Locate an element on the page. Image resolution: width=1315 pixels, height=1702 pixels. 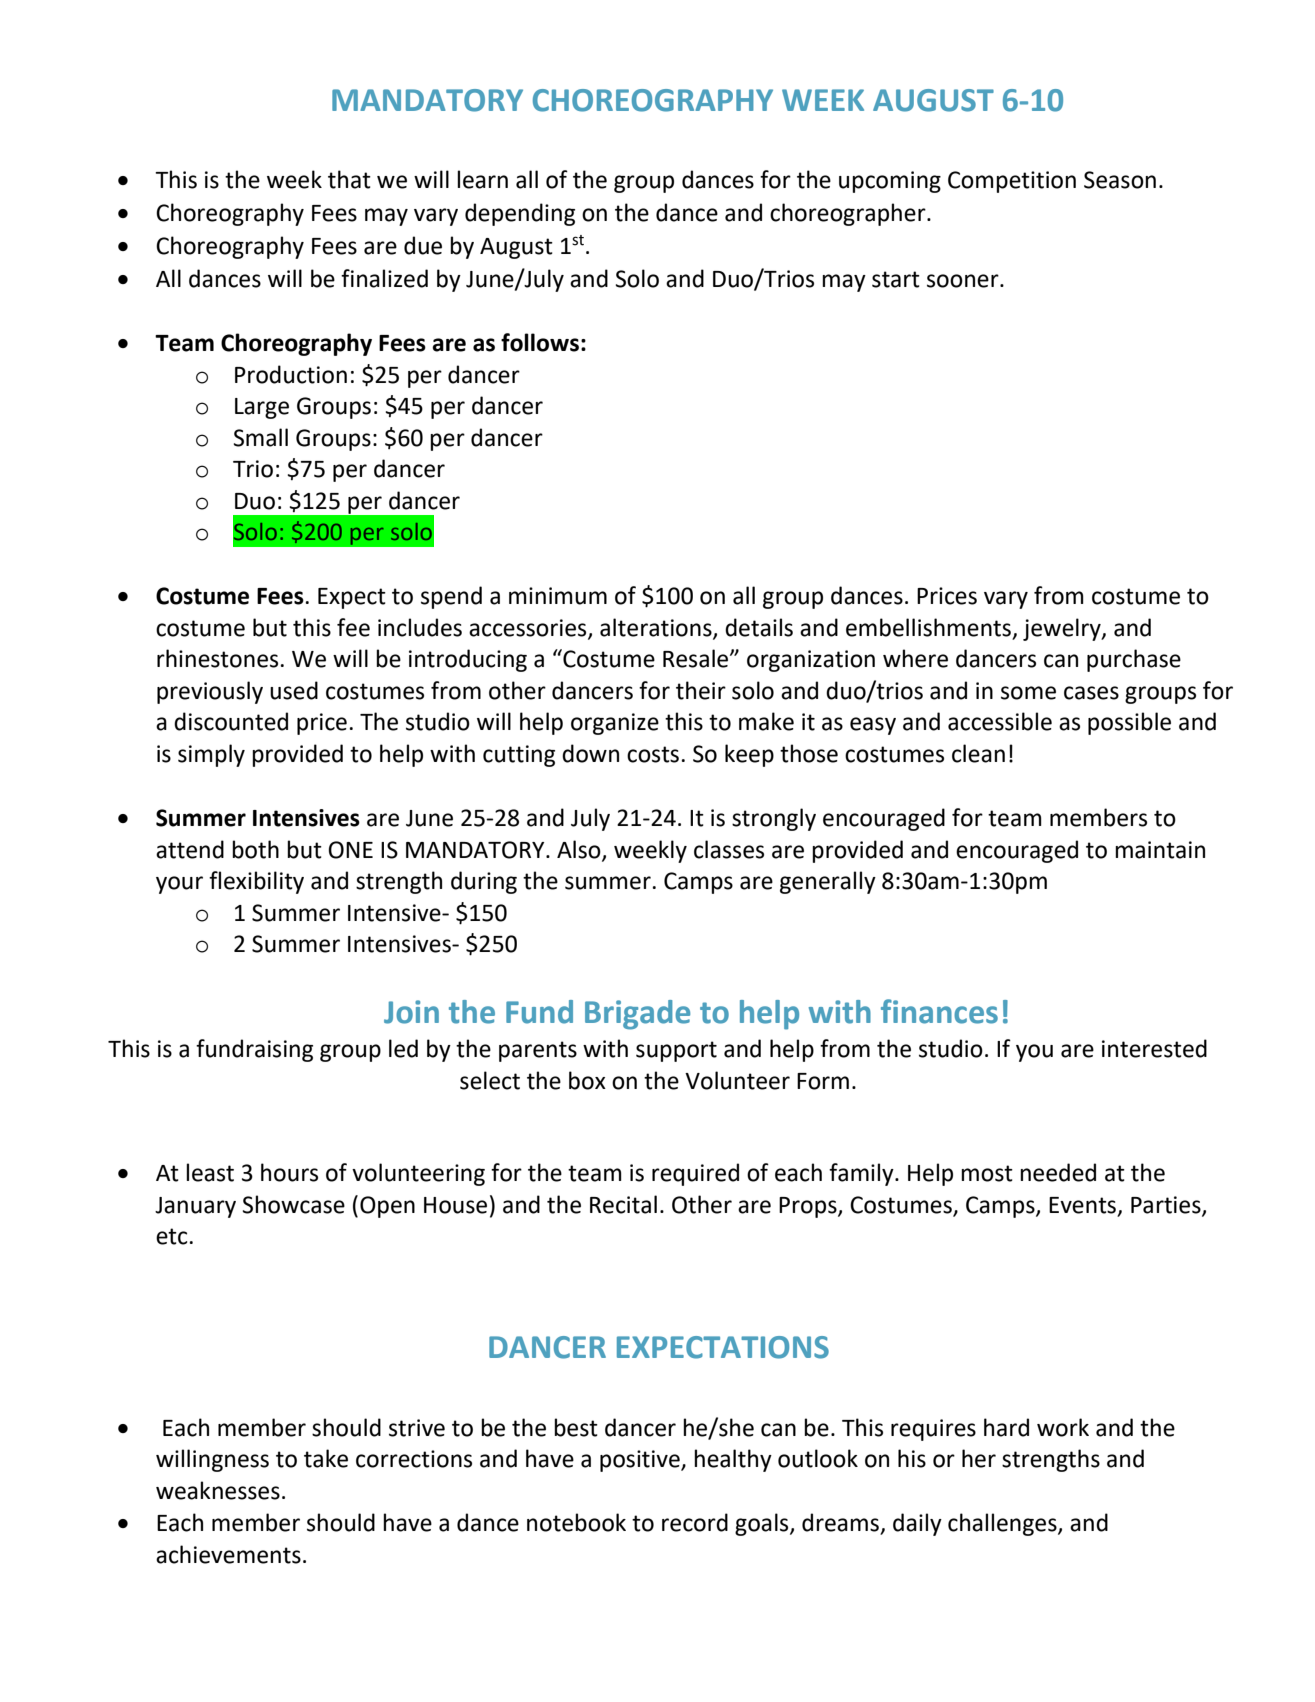
flexibility is located at coordinates (256, 882).
